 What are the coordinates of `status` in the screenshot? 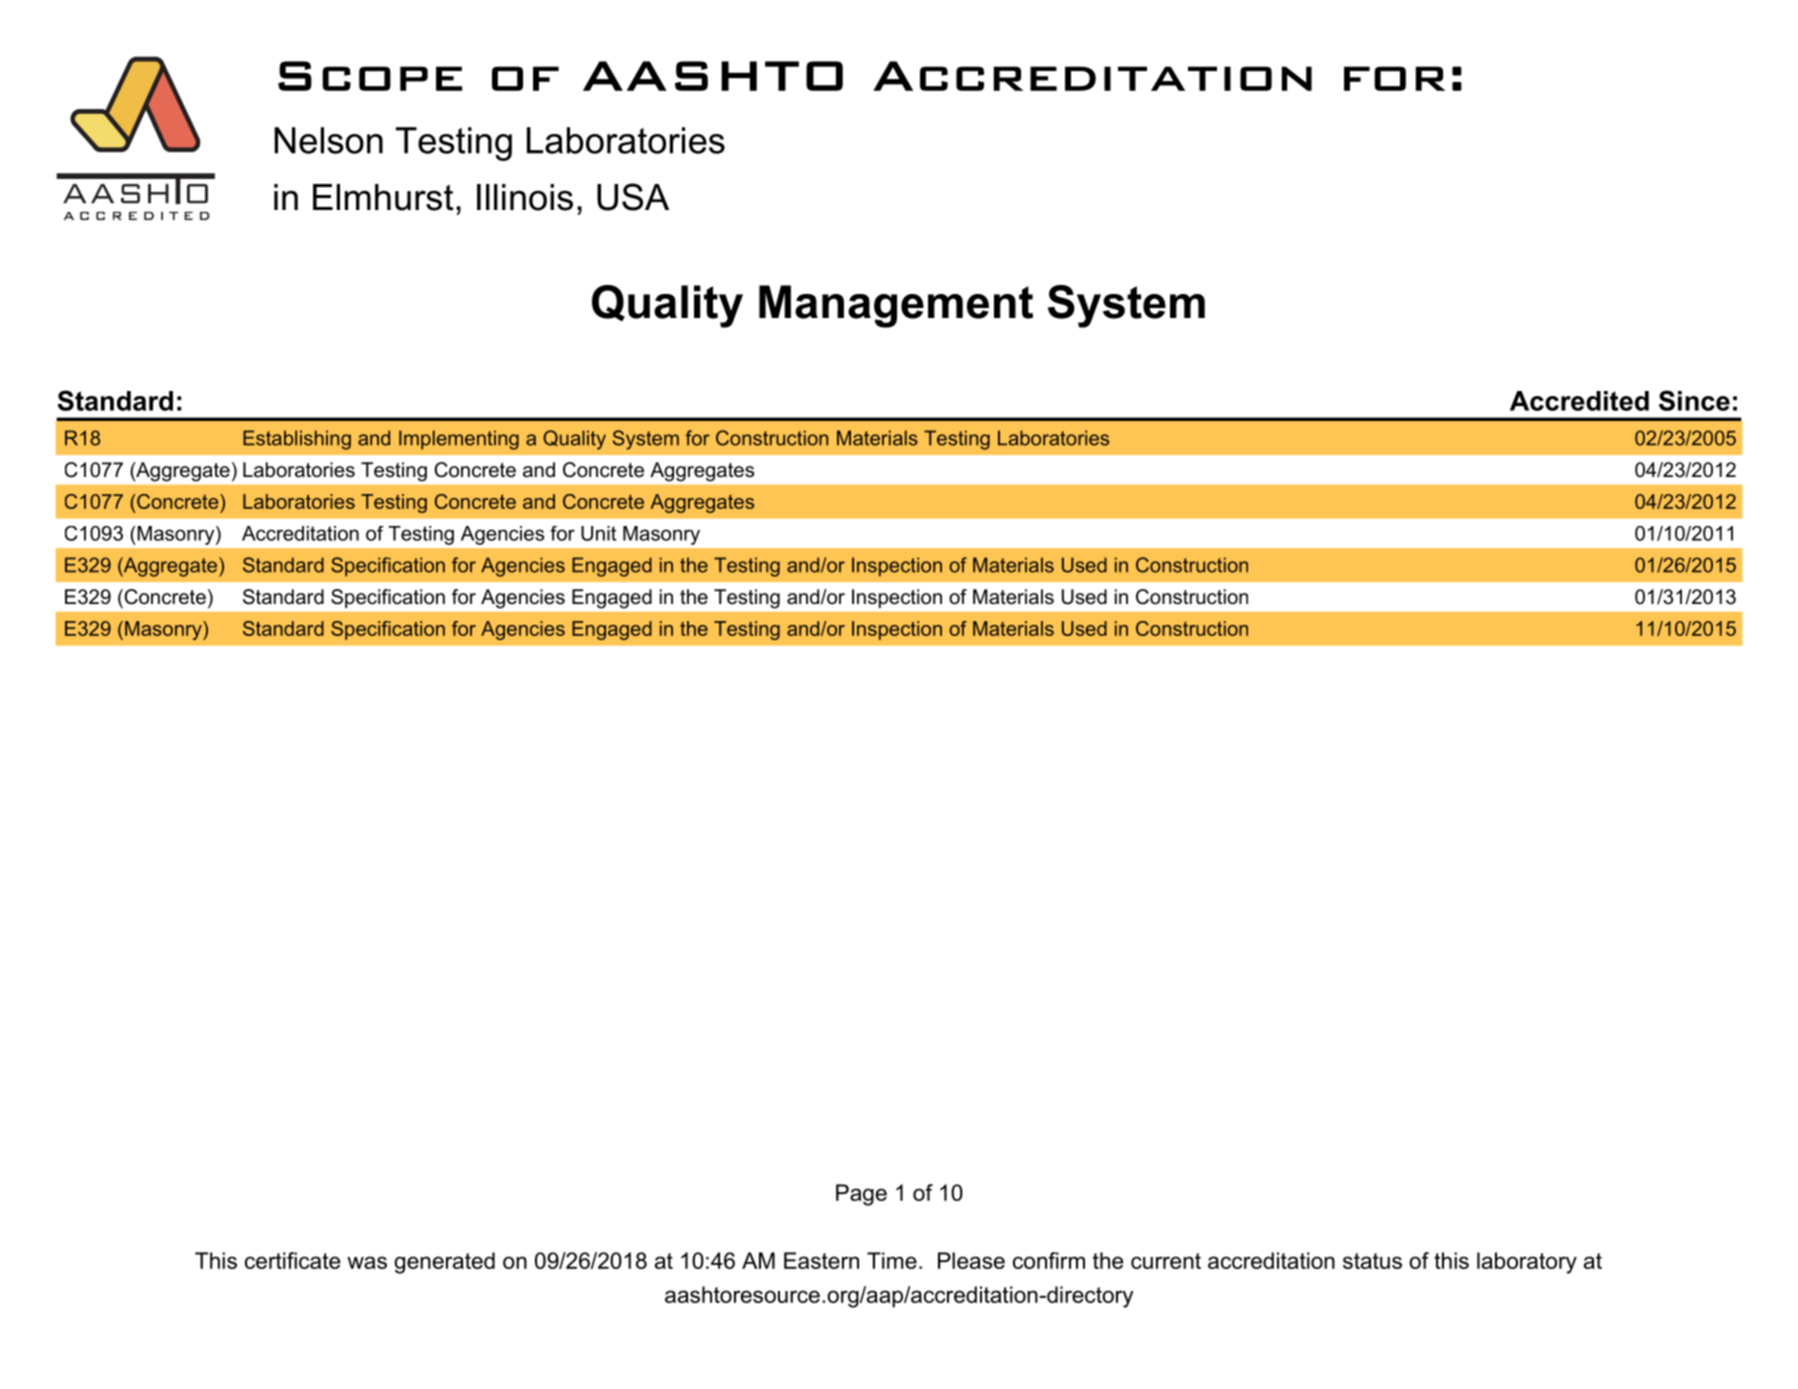 It's located at (1372, 1261).
